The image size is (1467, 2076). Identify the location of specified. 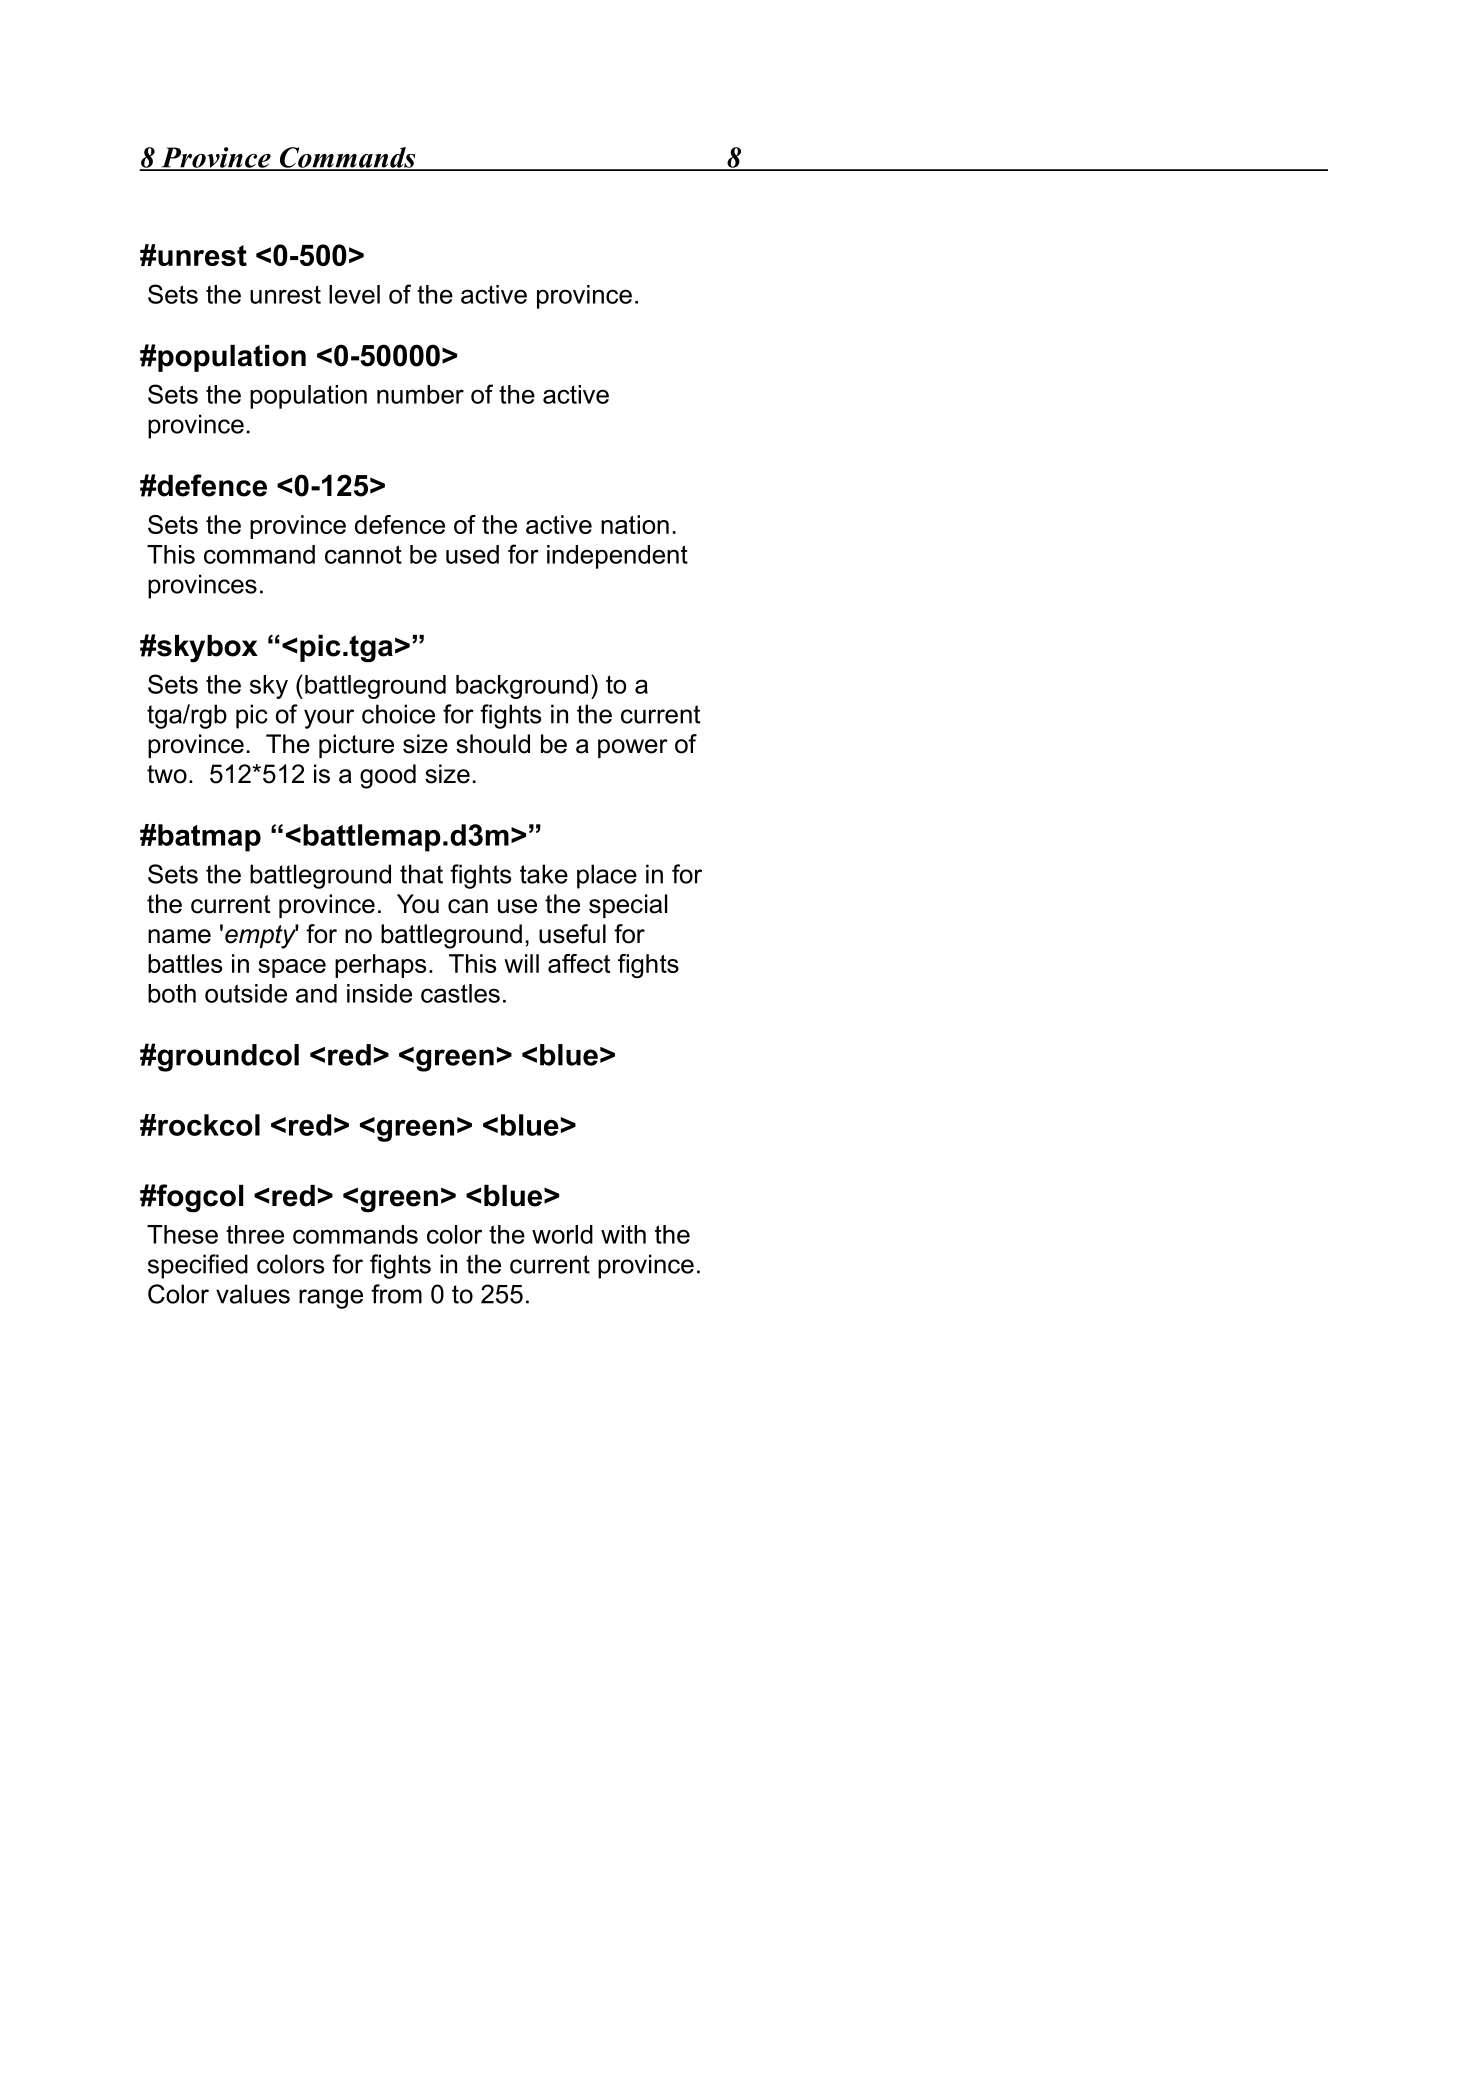
(198, 1266).
